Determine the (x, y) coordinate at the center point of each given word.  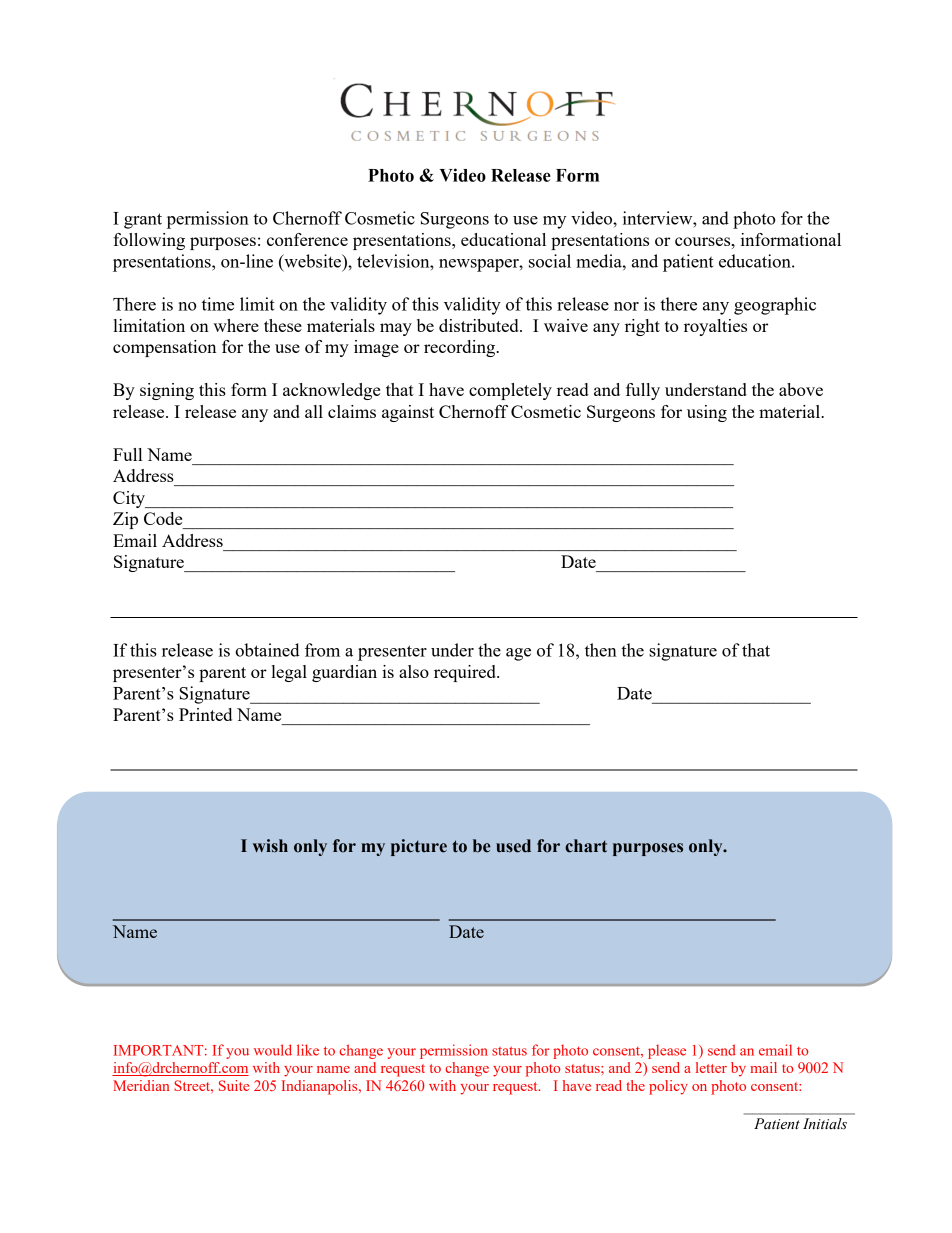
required (466, 673)
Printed (205, 714)
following (149, 241)
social (550, 261)
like (308, 1050)
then (601, 650)
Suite (234, 1085)
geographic (775, 306)
